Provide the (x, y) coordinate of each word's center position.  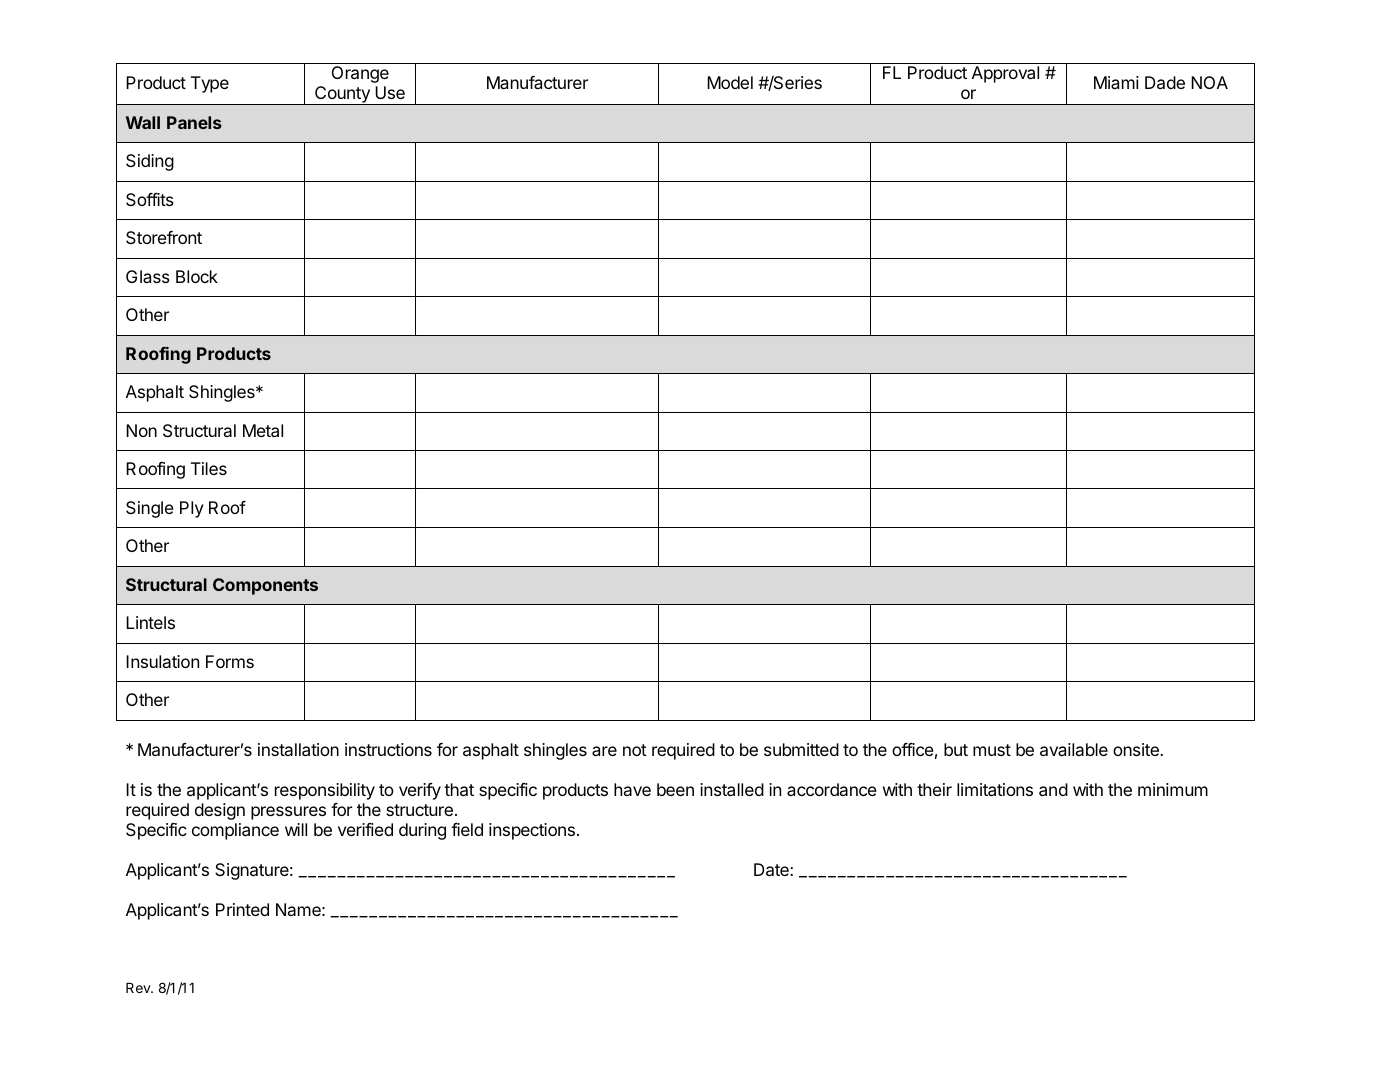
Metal (263, 430)
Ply (192, 509)
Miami (1116, 82)
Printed (242, 909)
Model (730, 82)
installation (298, 749)
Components (265, 586)
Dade (1165, 82)
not (635, 750)
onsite (1137, 749)
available (1074, 749)
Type (210, 84)
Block (197, 276)
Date (772, 869)
